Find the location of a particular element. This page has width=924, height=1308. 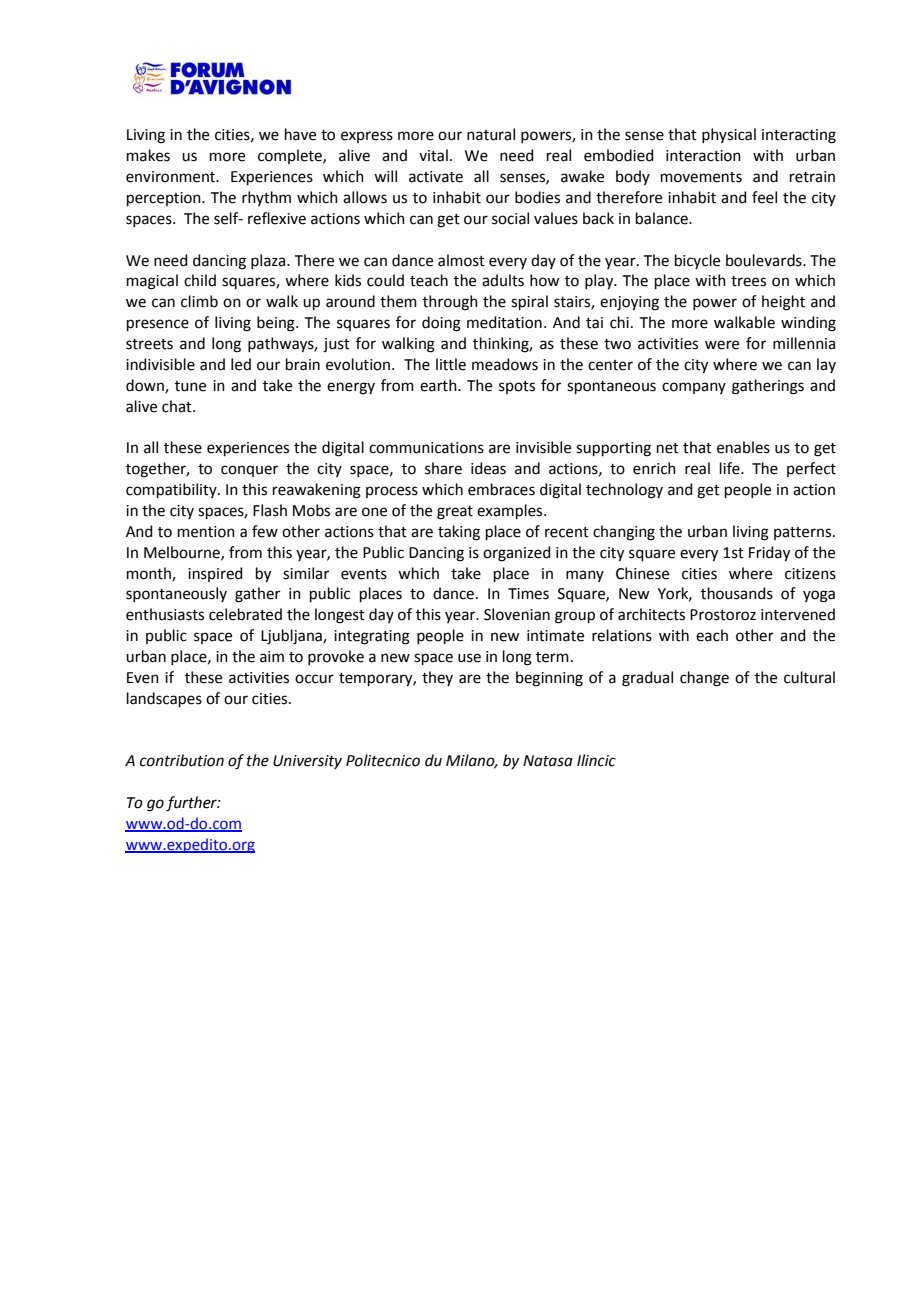

complete is located at coordinates (291, 156).
